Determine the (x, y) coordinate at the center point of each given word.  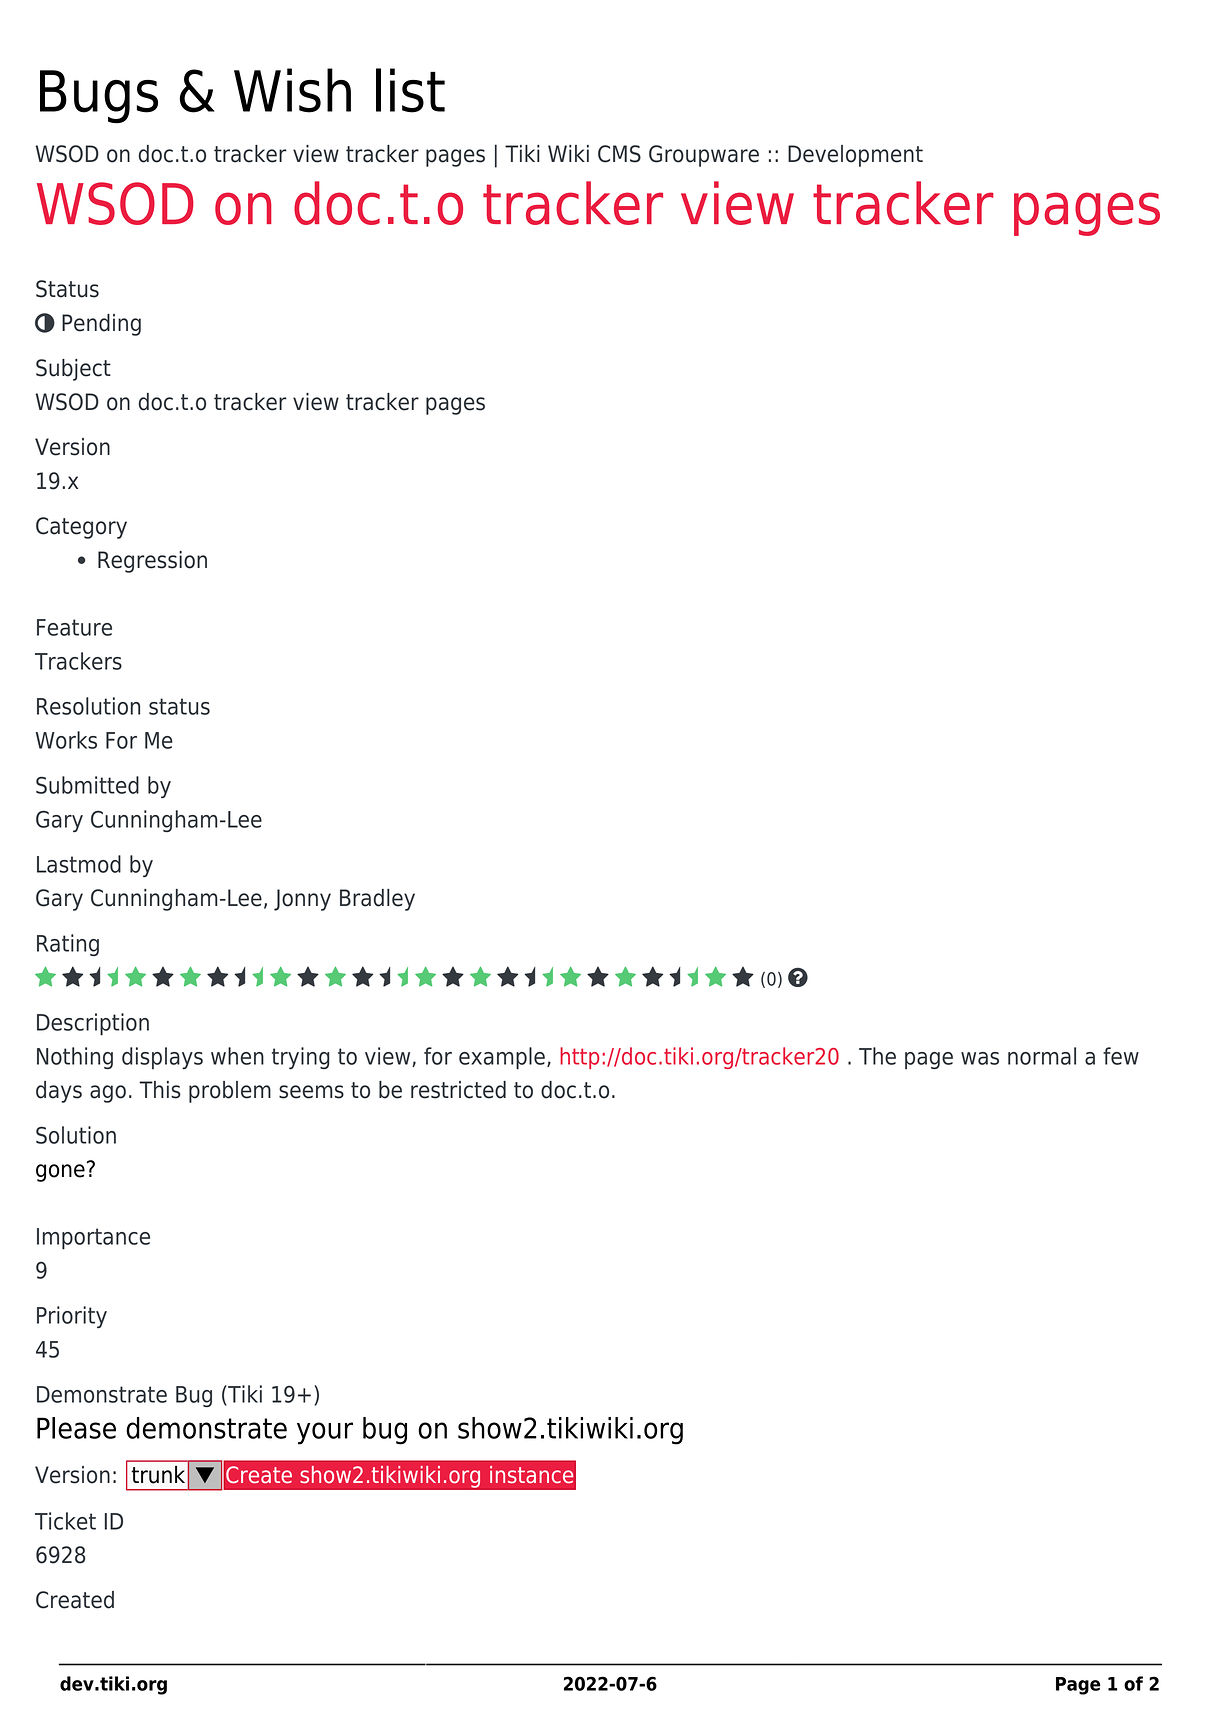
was (980, 1058)
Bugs (99, 97)
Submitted (87, 785)
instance (531, 1474)
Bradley (377, 900)
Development (855, 156)
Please (76, 1428)
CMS (619, 154)
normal (1042, 1056)
